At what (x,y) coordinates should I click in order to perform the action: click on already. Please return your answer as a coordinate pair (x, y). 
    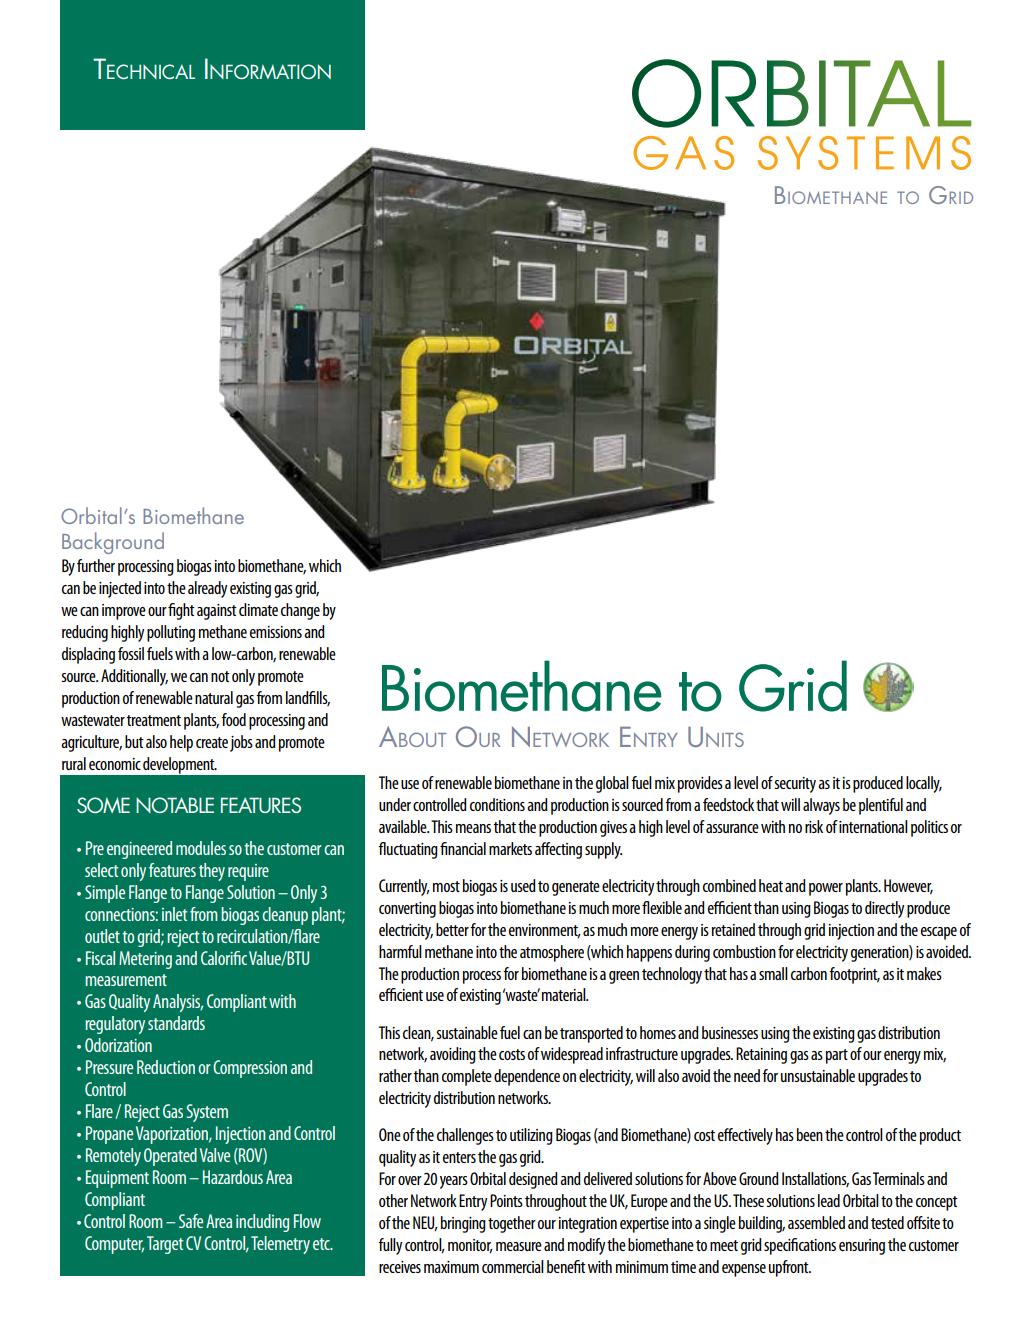
    Looking at the image, I should click on (207, 589).
